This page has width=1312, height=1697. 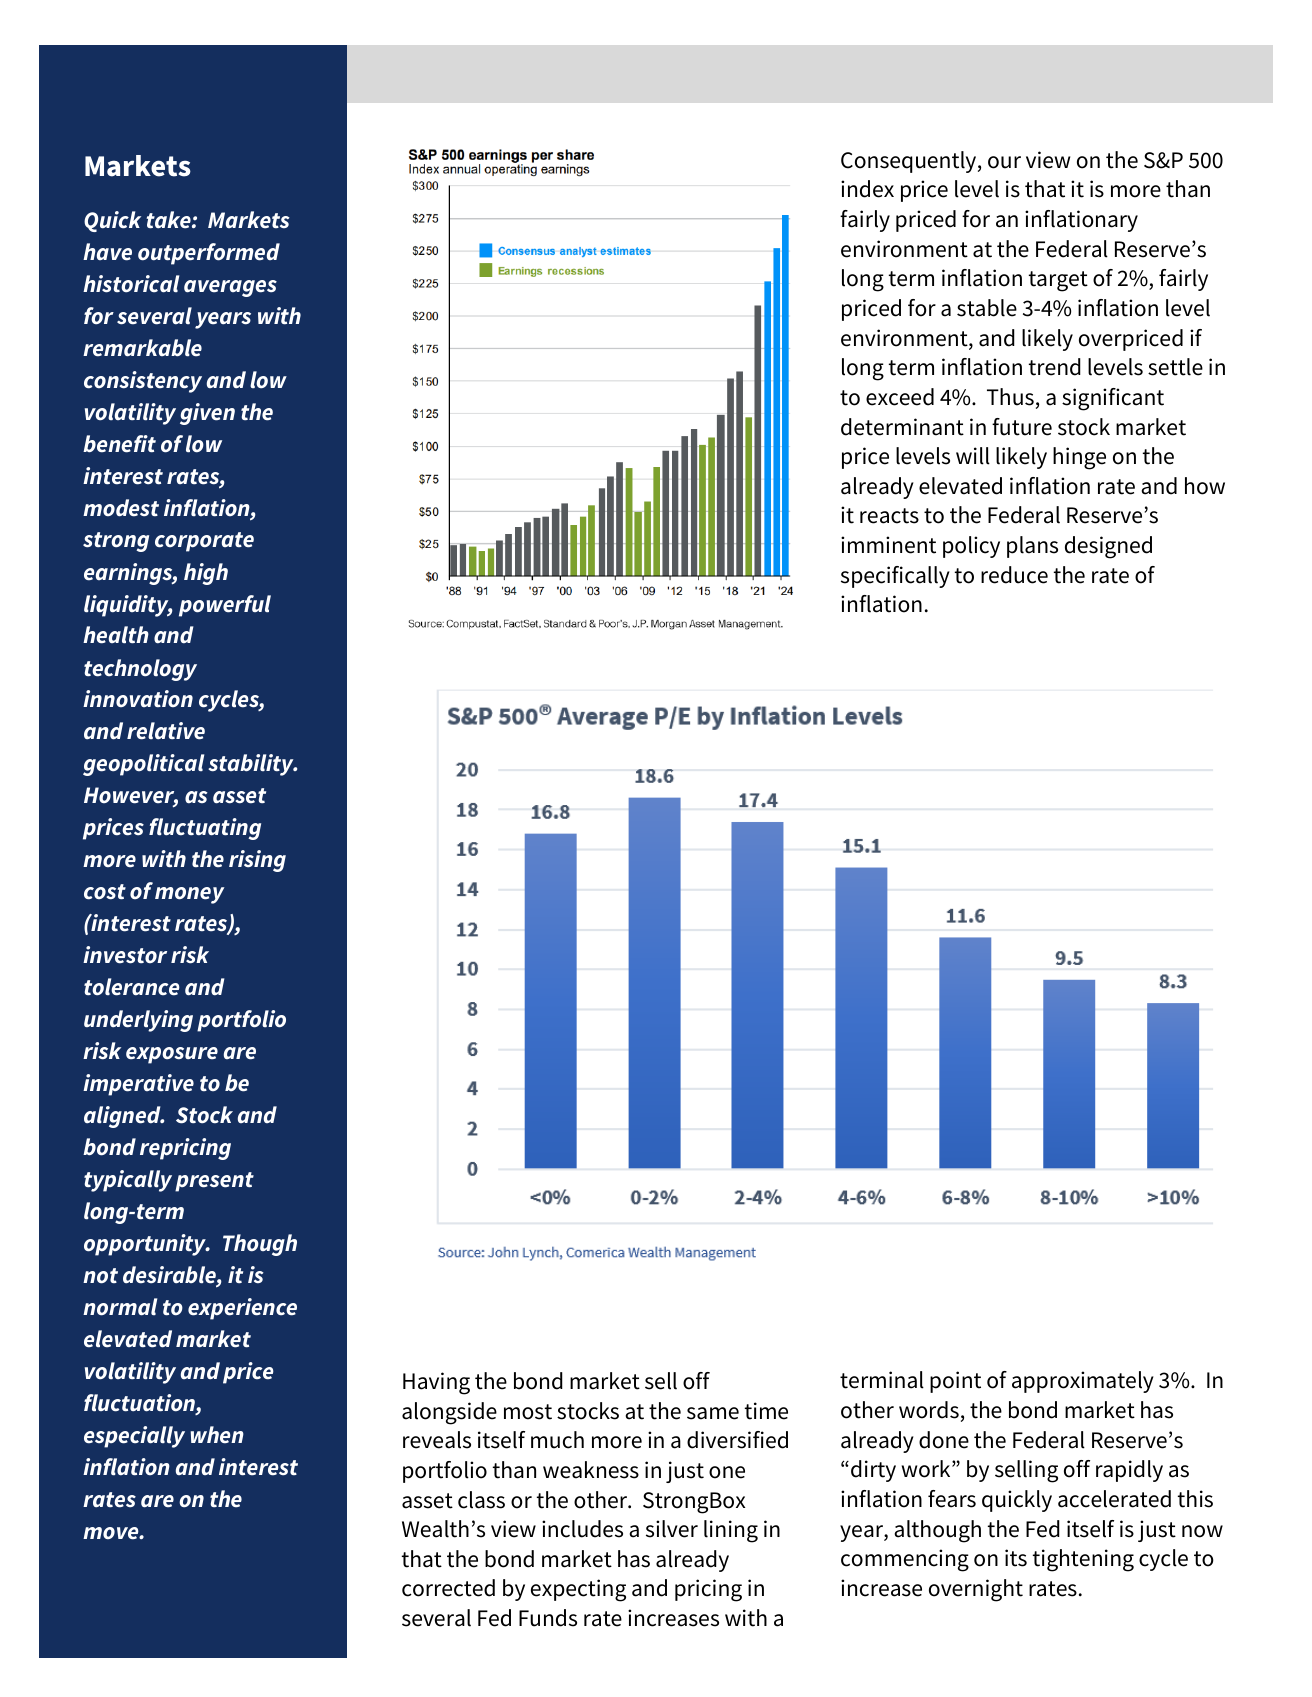 What do you see at coordinates (1004, 162) in the page?
I see `our` at bounding box center [1004, 162].
